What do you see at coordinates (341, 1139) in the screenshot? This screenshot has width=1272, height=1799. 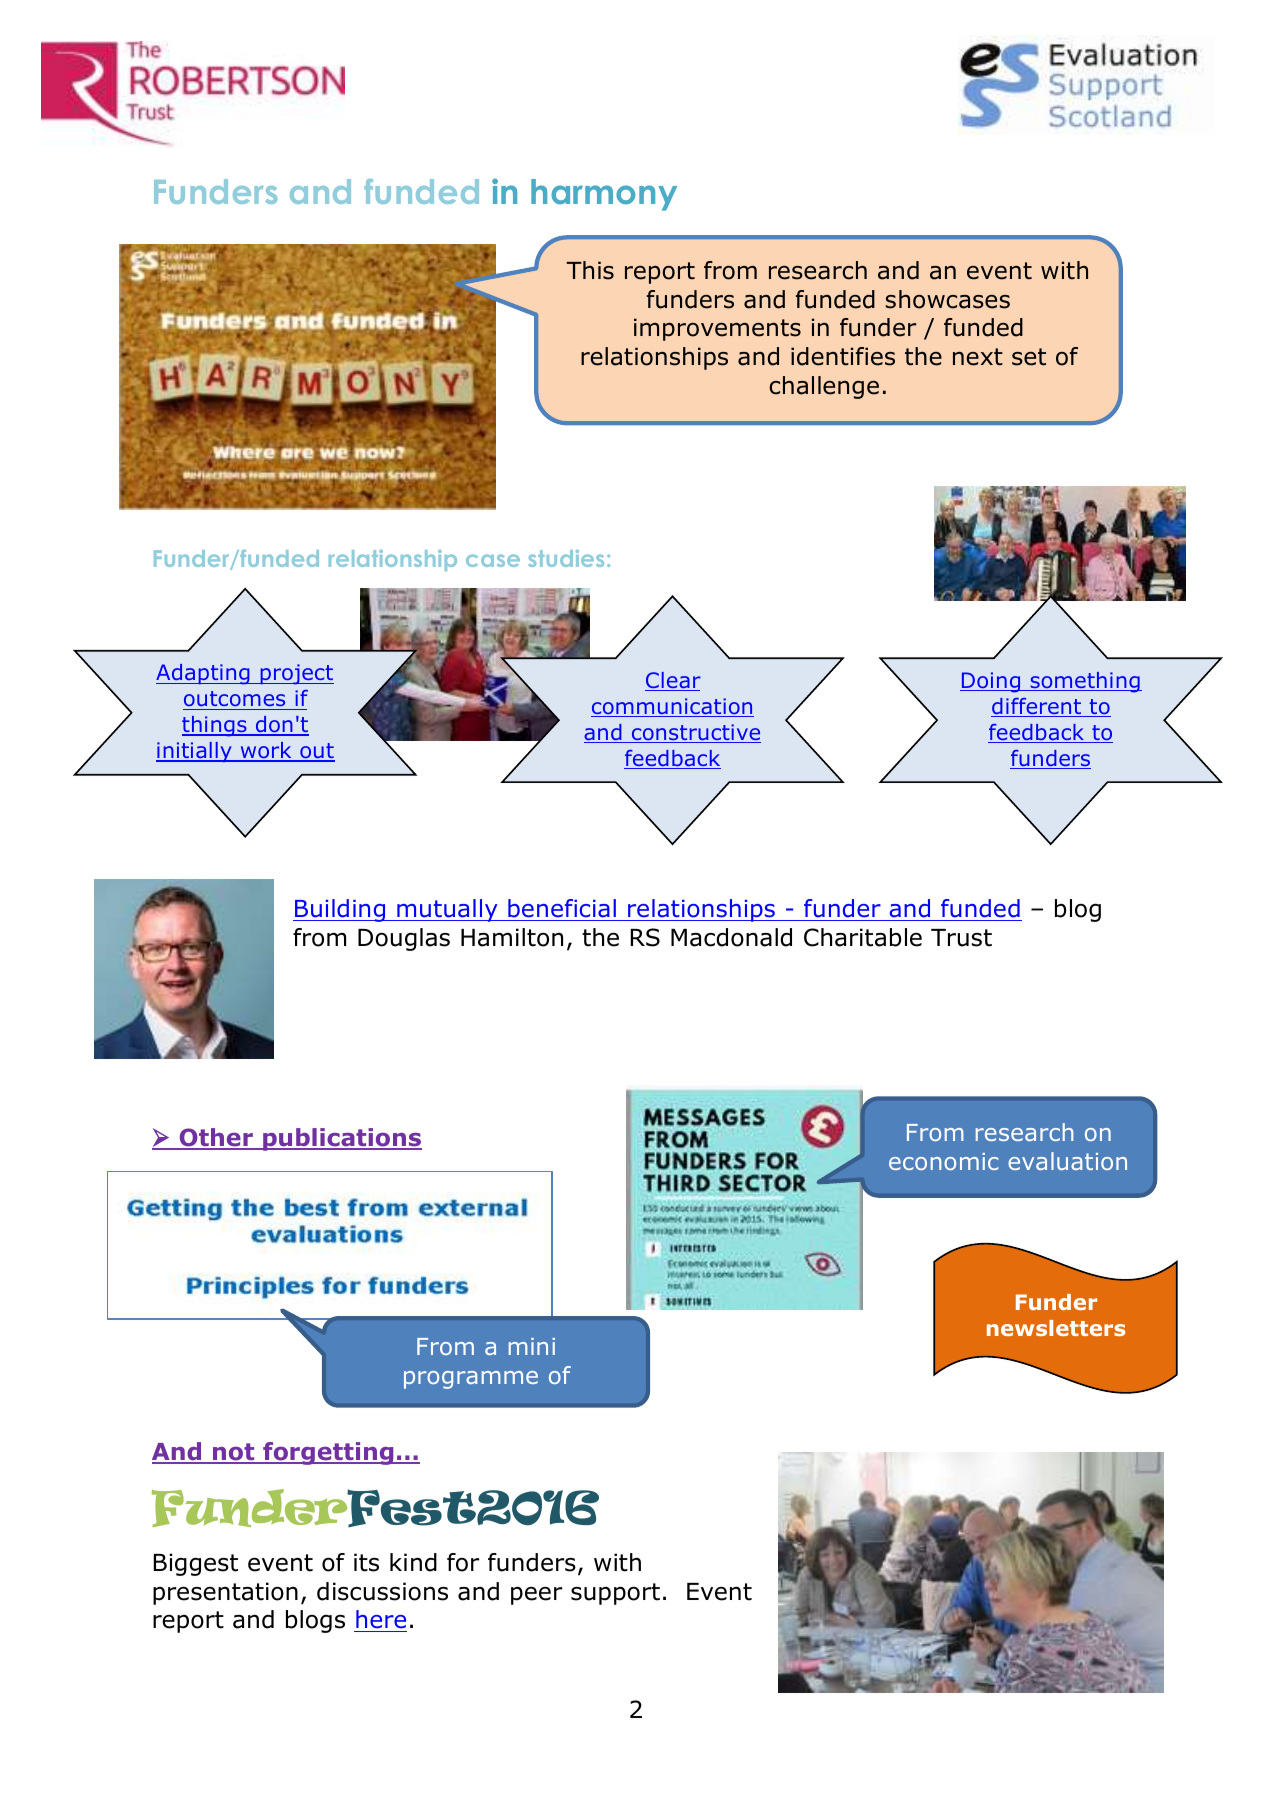 I see `publications` at bounding box center [341, 1139].
